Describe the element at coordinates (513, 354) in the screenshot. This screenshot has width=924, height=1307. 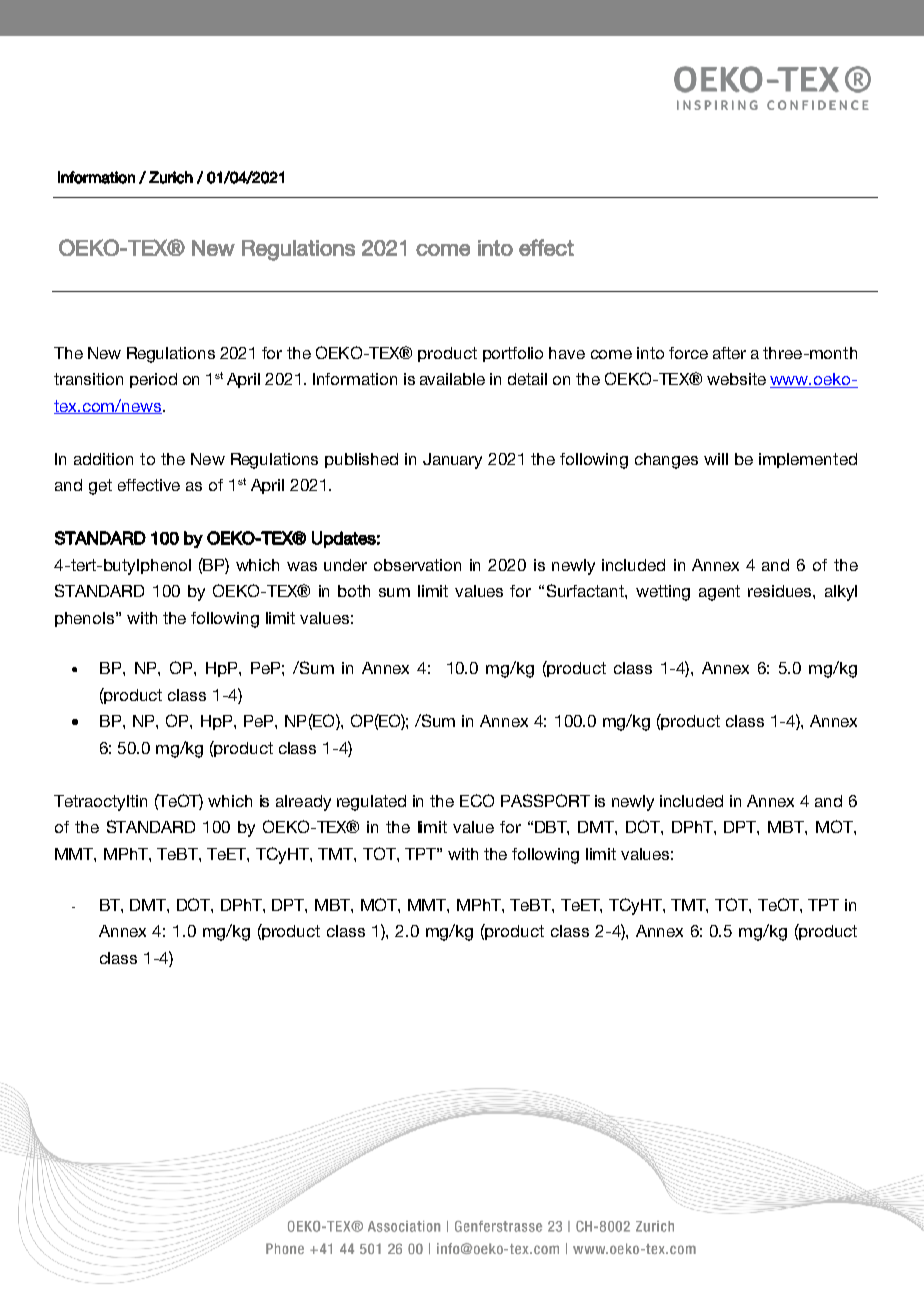
I see `portfolio` at that location.
